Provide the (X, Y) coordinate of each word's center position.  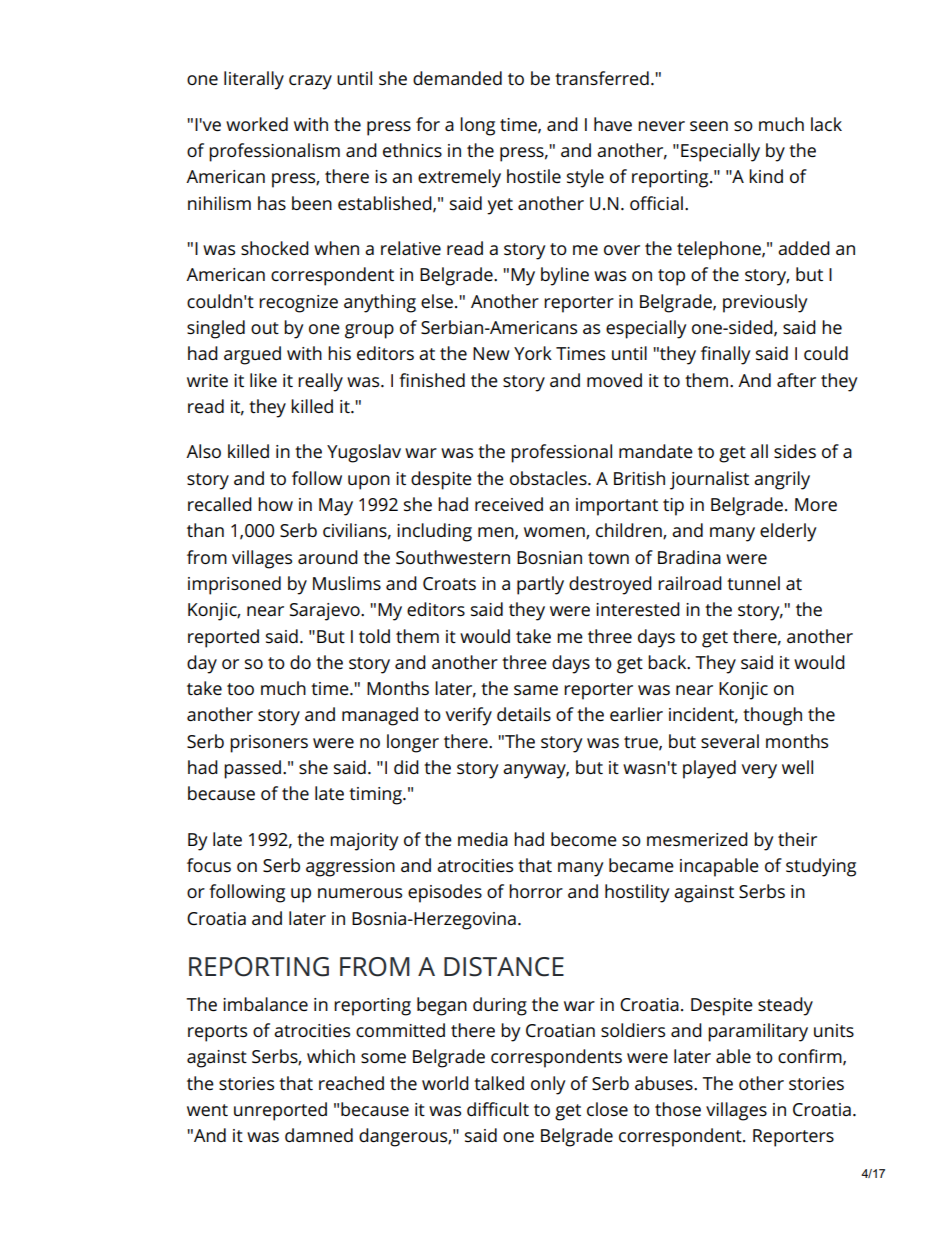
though (772, 716)
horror (536, 891)
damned (319, 1135)
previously (765, 303)
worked (257, 124)
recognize (298, 304)
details (524, 714)
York (533, 353)
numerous (360, 893)
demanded (457, 78)
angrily (782, 480)
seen (709, 126)
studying (821, 867)
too (240, 689)
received (509, 504)
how (275, 504)
